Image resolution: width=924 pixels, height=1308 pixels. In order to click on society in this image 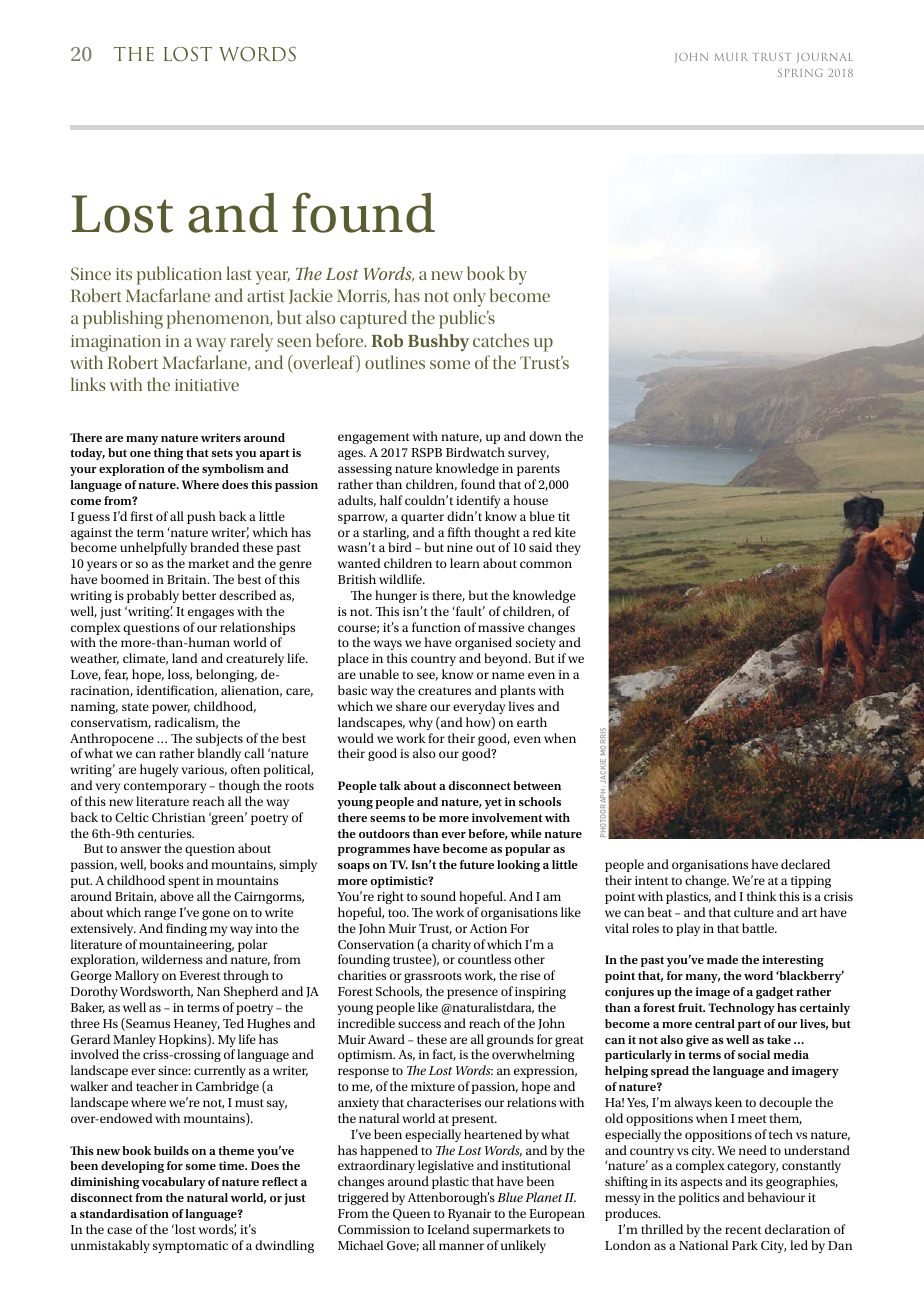, I will do `click(536, 646)`.
